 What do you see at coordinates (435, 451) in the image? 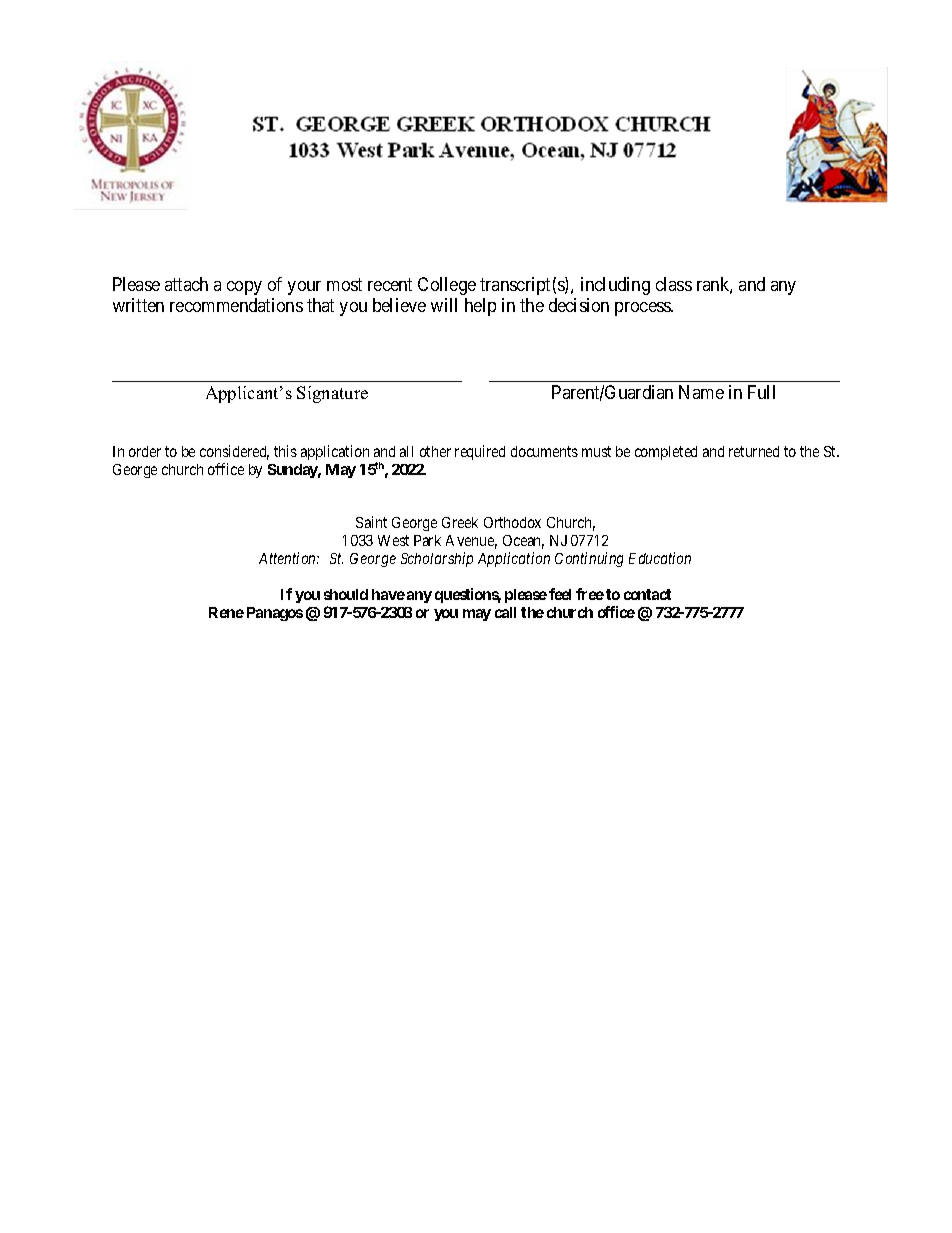
I see `other` at bounding box center [435, 451].
